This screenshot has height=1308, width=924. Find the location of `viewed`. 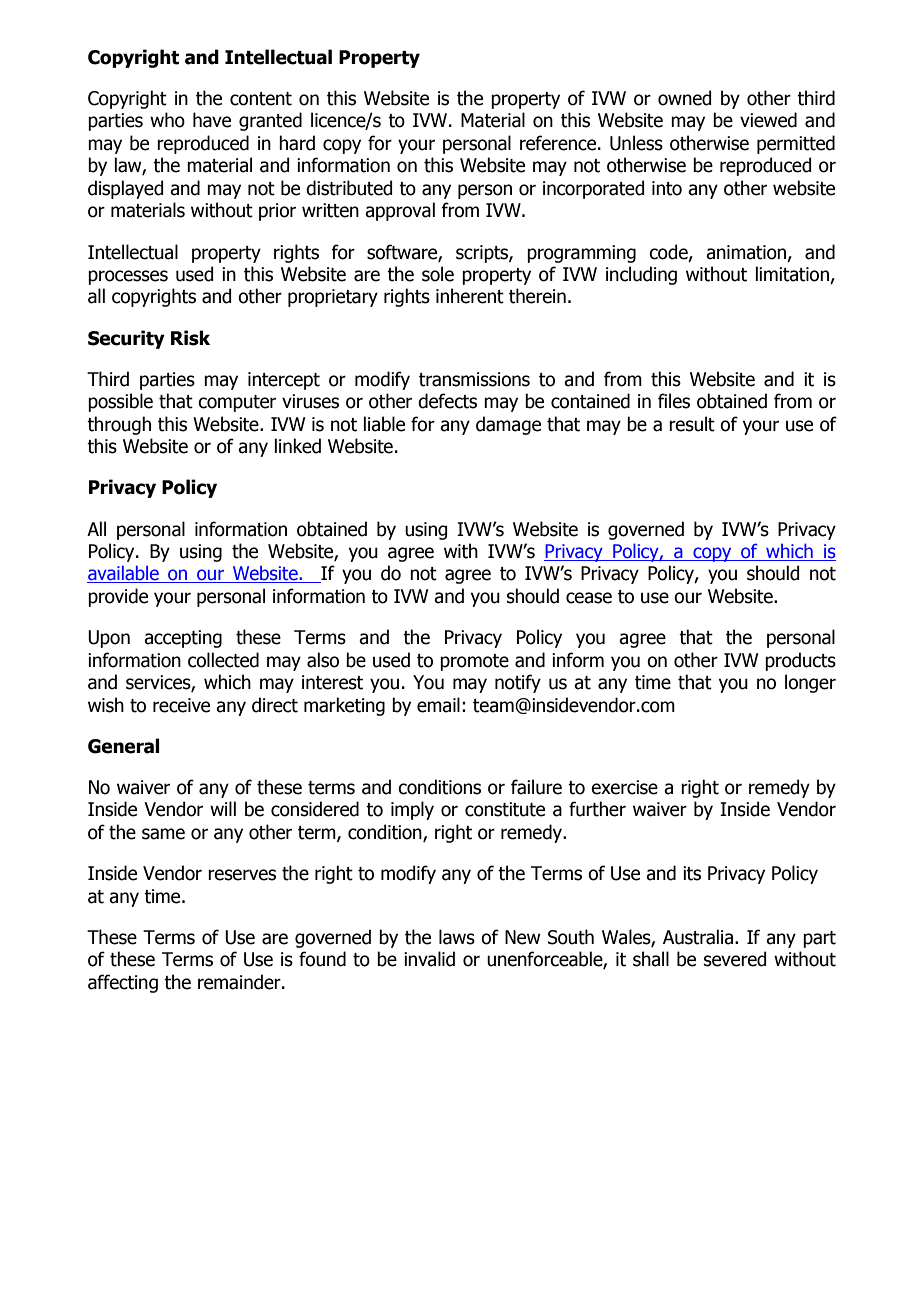

viewed is located at coordinates (768, 120).
